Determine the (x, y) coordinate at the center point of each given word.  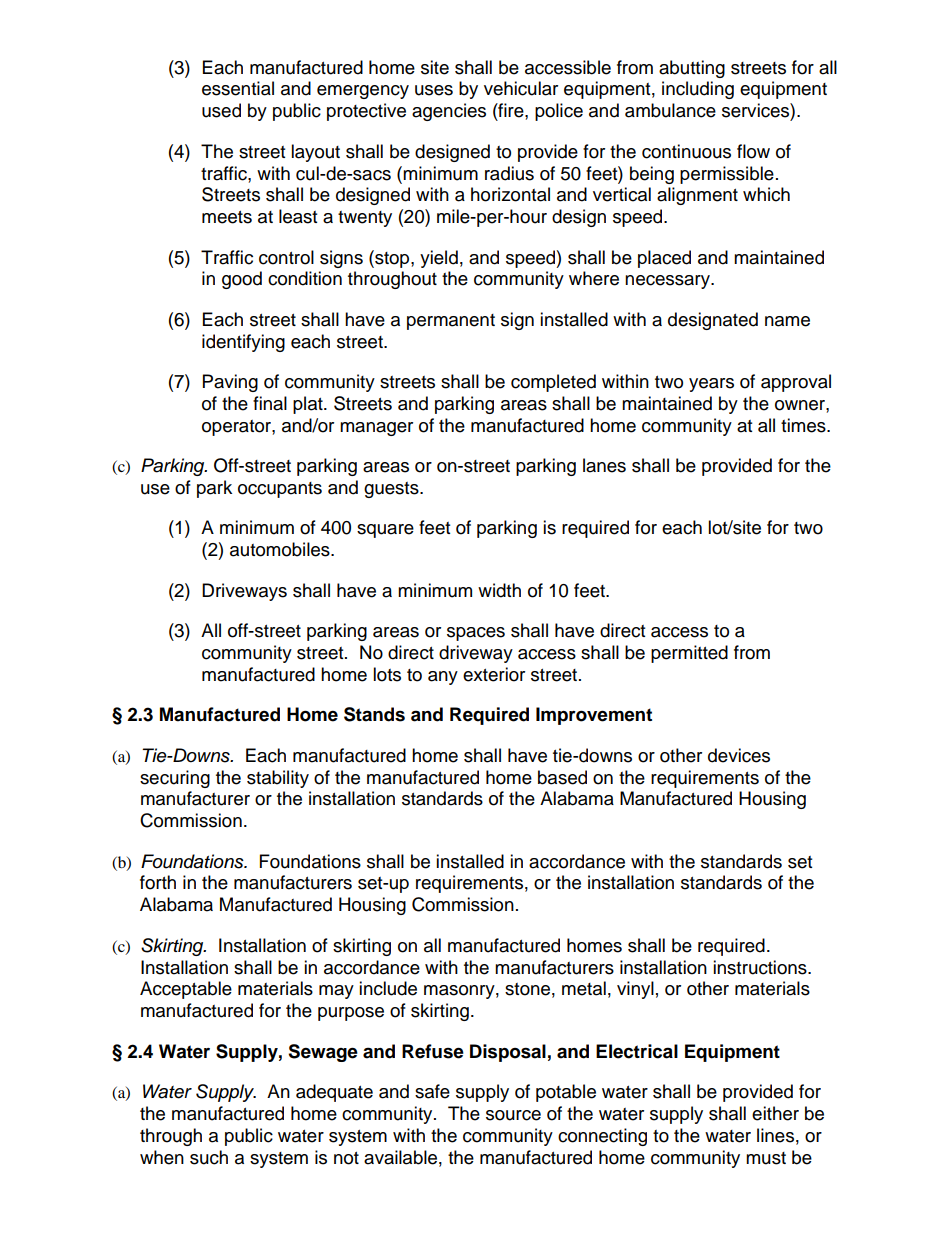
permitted (689, 654)
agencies (449, 112)
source (513, 1115)
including (698, 90)
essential (238, 88)
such (209, 1157)
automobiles (281, 549)
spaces (476, 634)
